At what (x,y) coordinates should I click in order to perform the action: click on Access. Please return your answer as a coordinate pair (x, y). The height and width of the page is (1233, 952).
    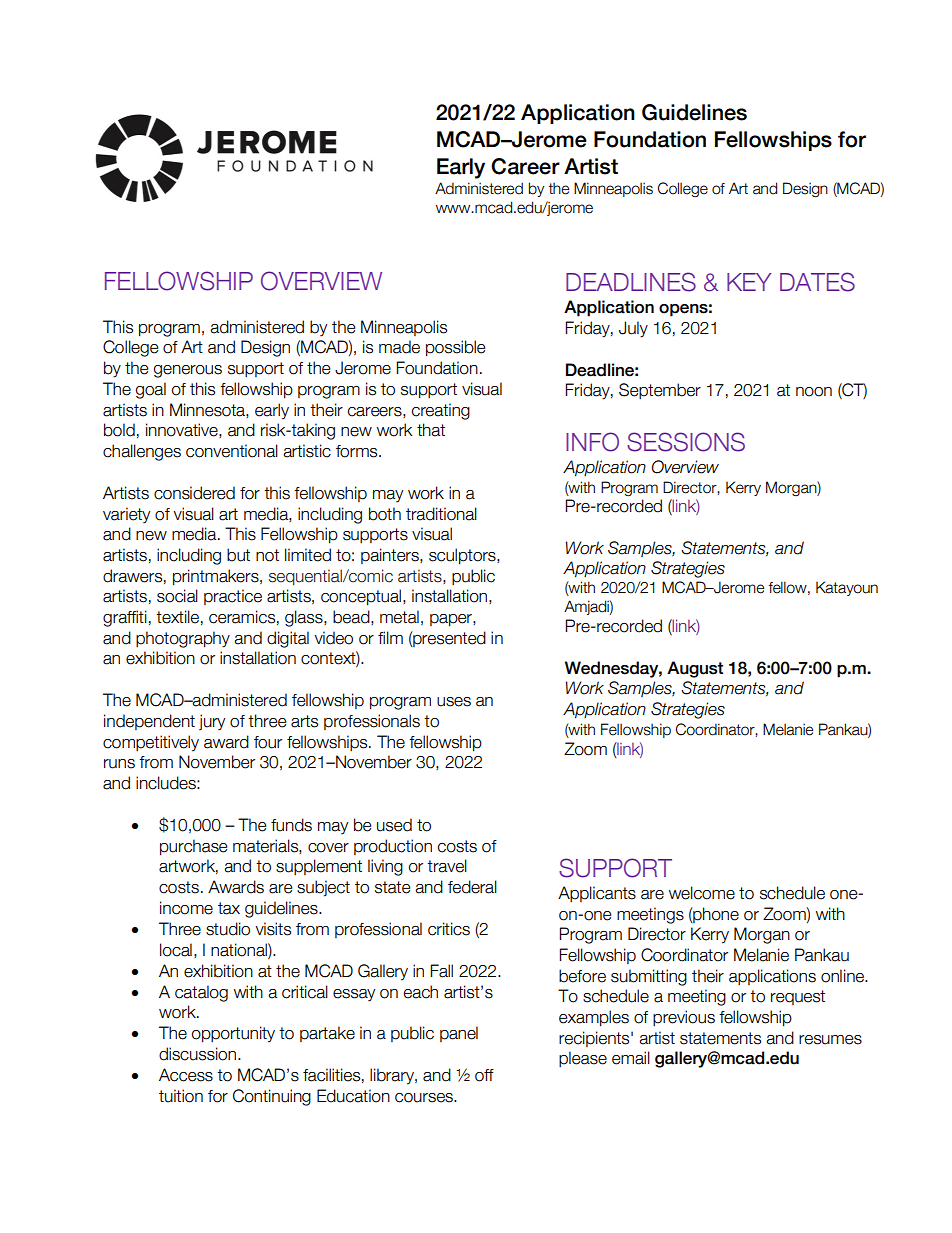
    Looking at the image, I should click on (186, 1075).
